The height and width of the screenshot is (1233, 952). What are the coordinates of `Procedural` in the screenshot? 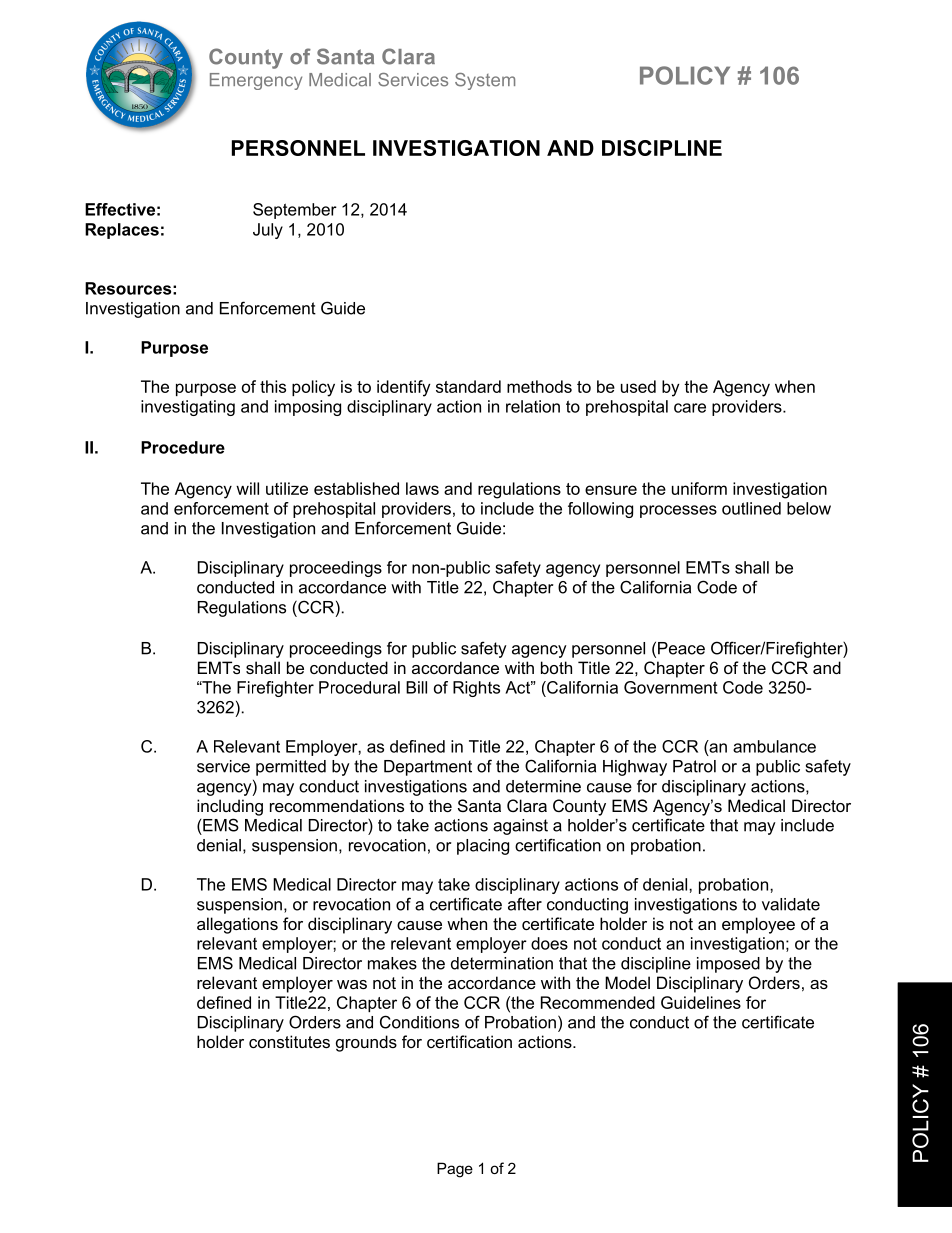 It's located at (359, 687).
